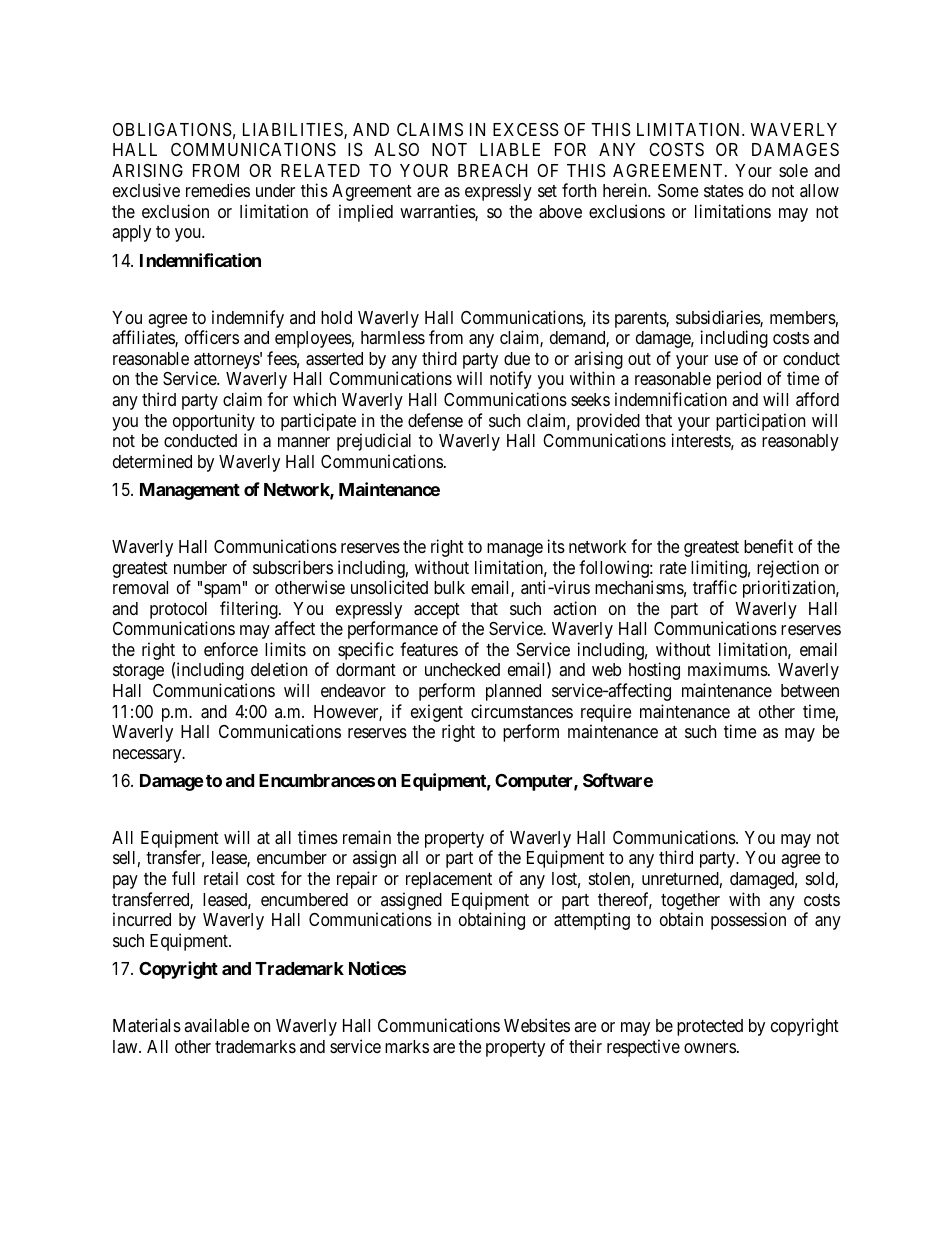 The image size is (952, 1233). What do you see at coordinates (690, 901) in the screenshot?
I see `together` at bounding box center [690, 901].
